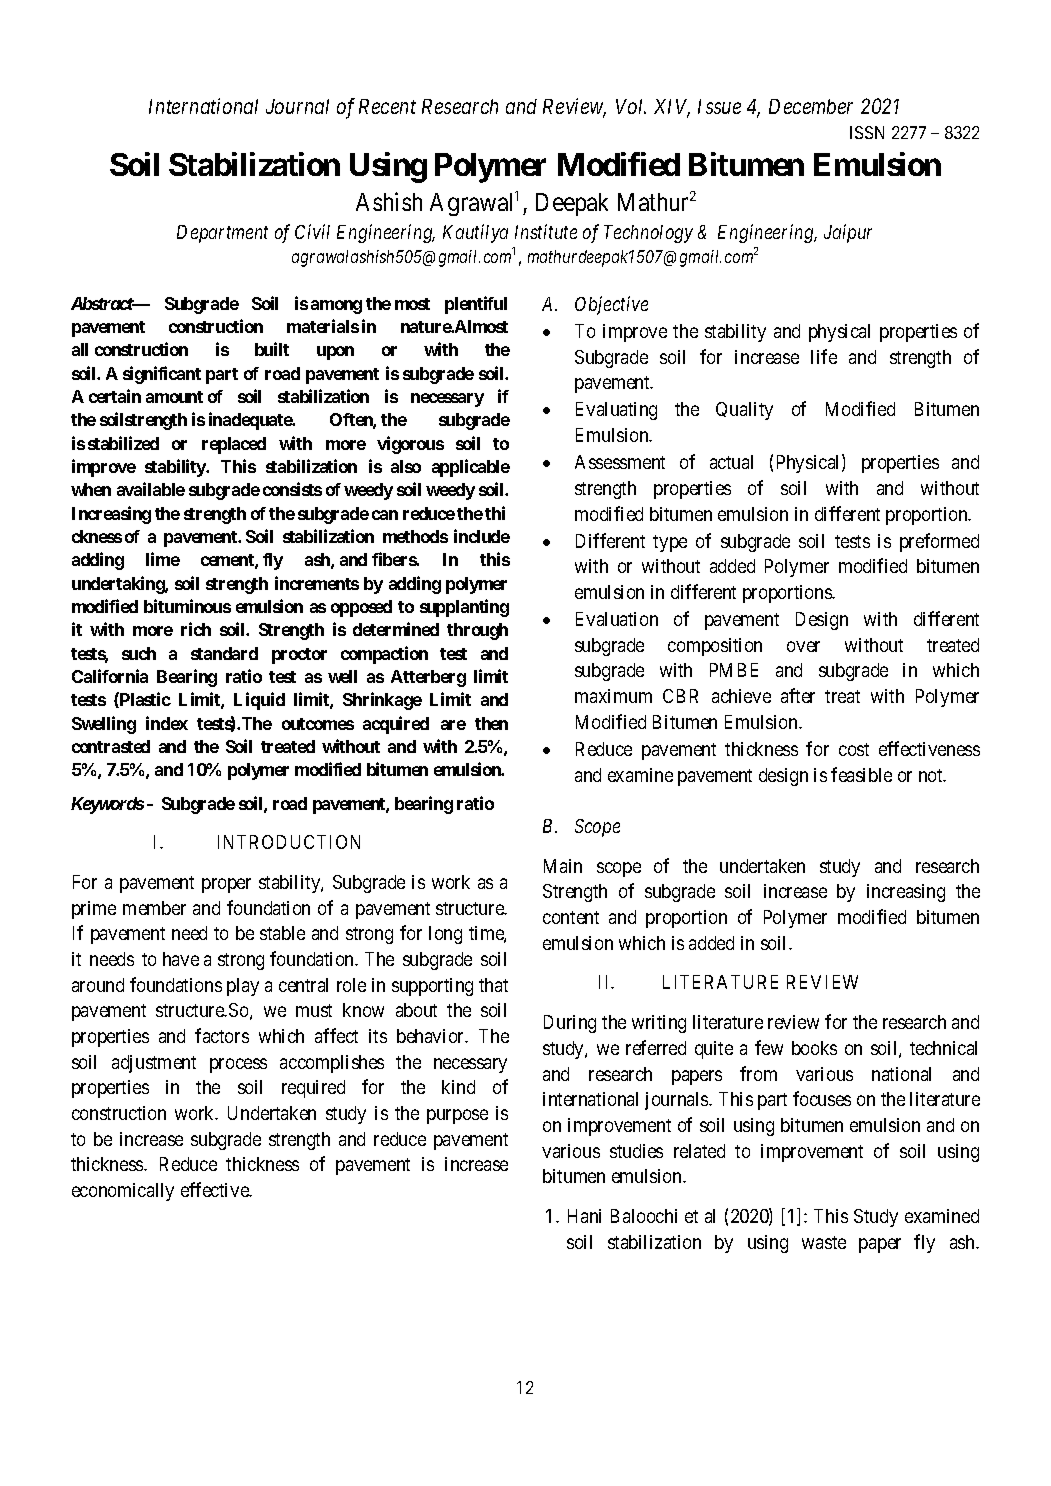 This screenshot has height=1486, width=1051. Describe the element at coordinates (584, 1216) in the screenshot. I see `Hani` at that location.
